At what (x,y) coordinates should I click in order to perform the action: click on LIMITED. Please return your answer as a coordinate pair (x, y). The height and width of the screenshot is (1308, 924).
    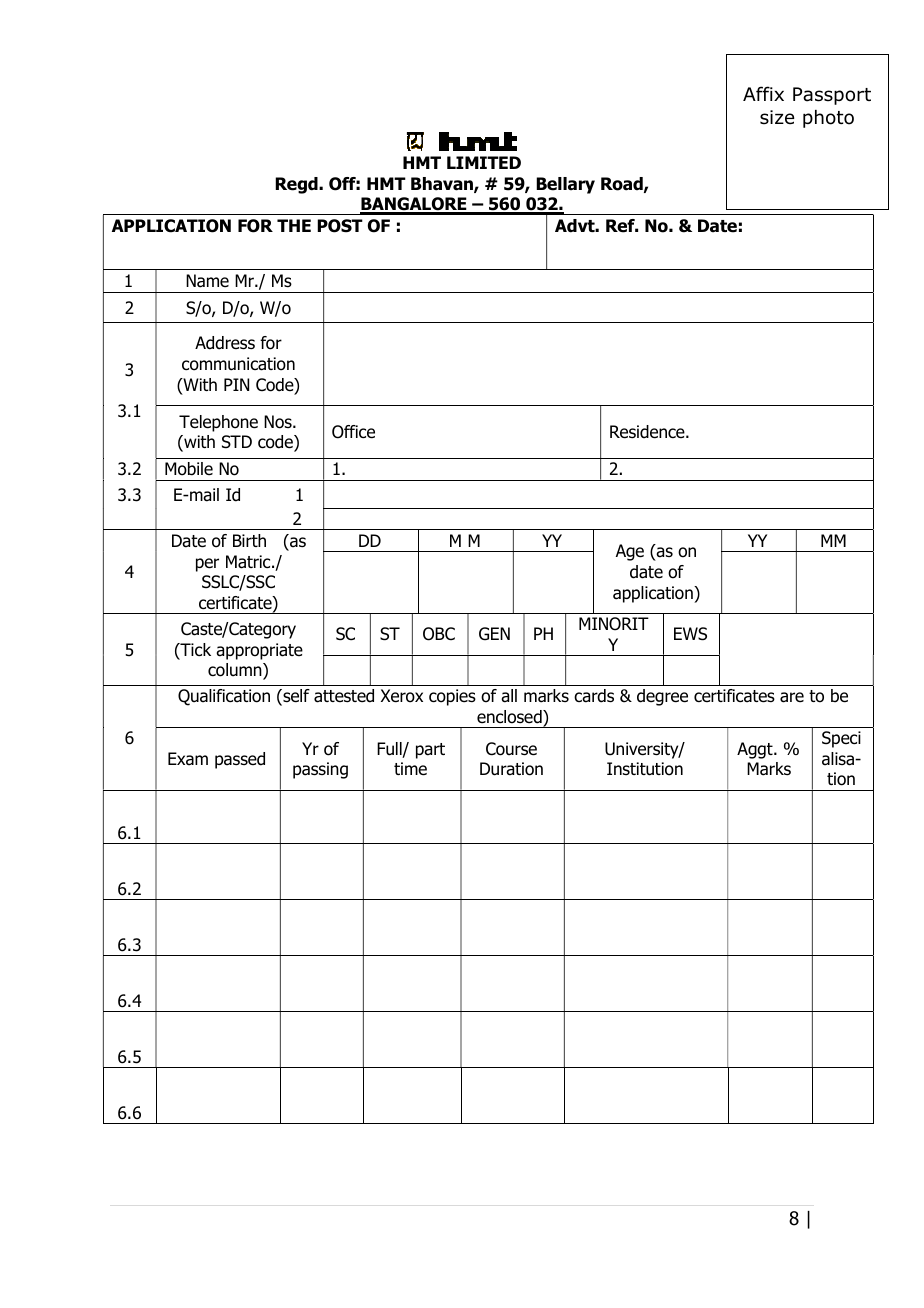
    Looking at the image, I should click on (484, 162).
